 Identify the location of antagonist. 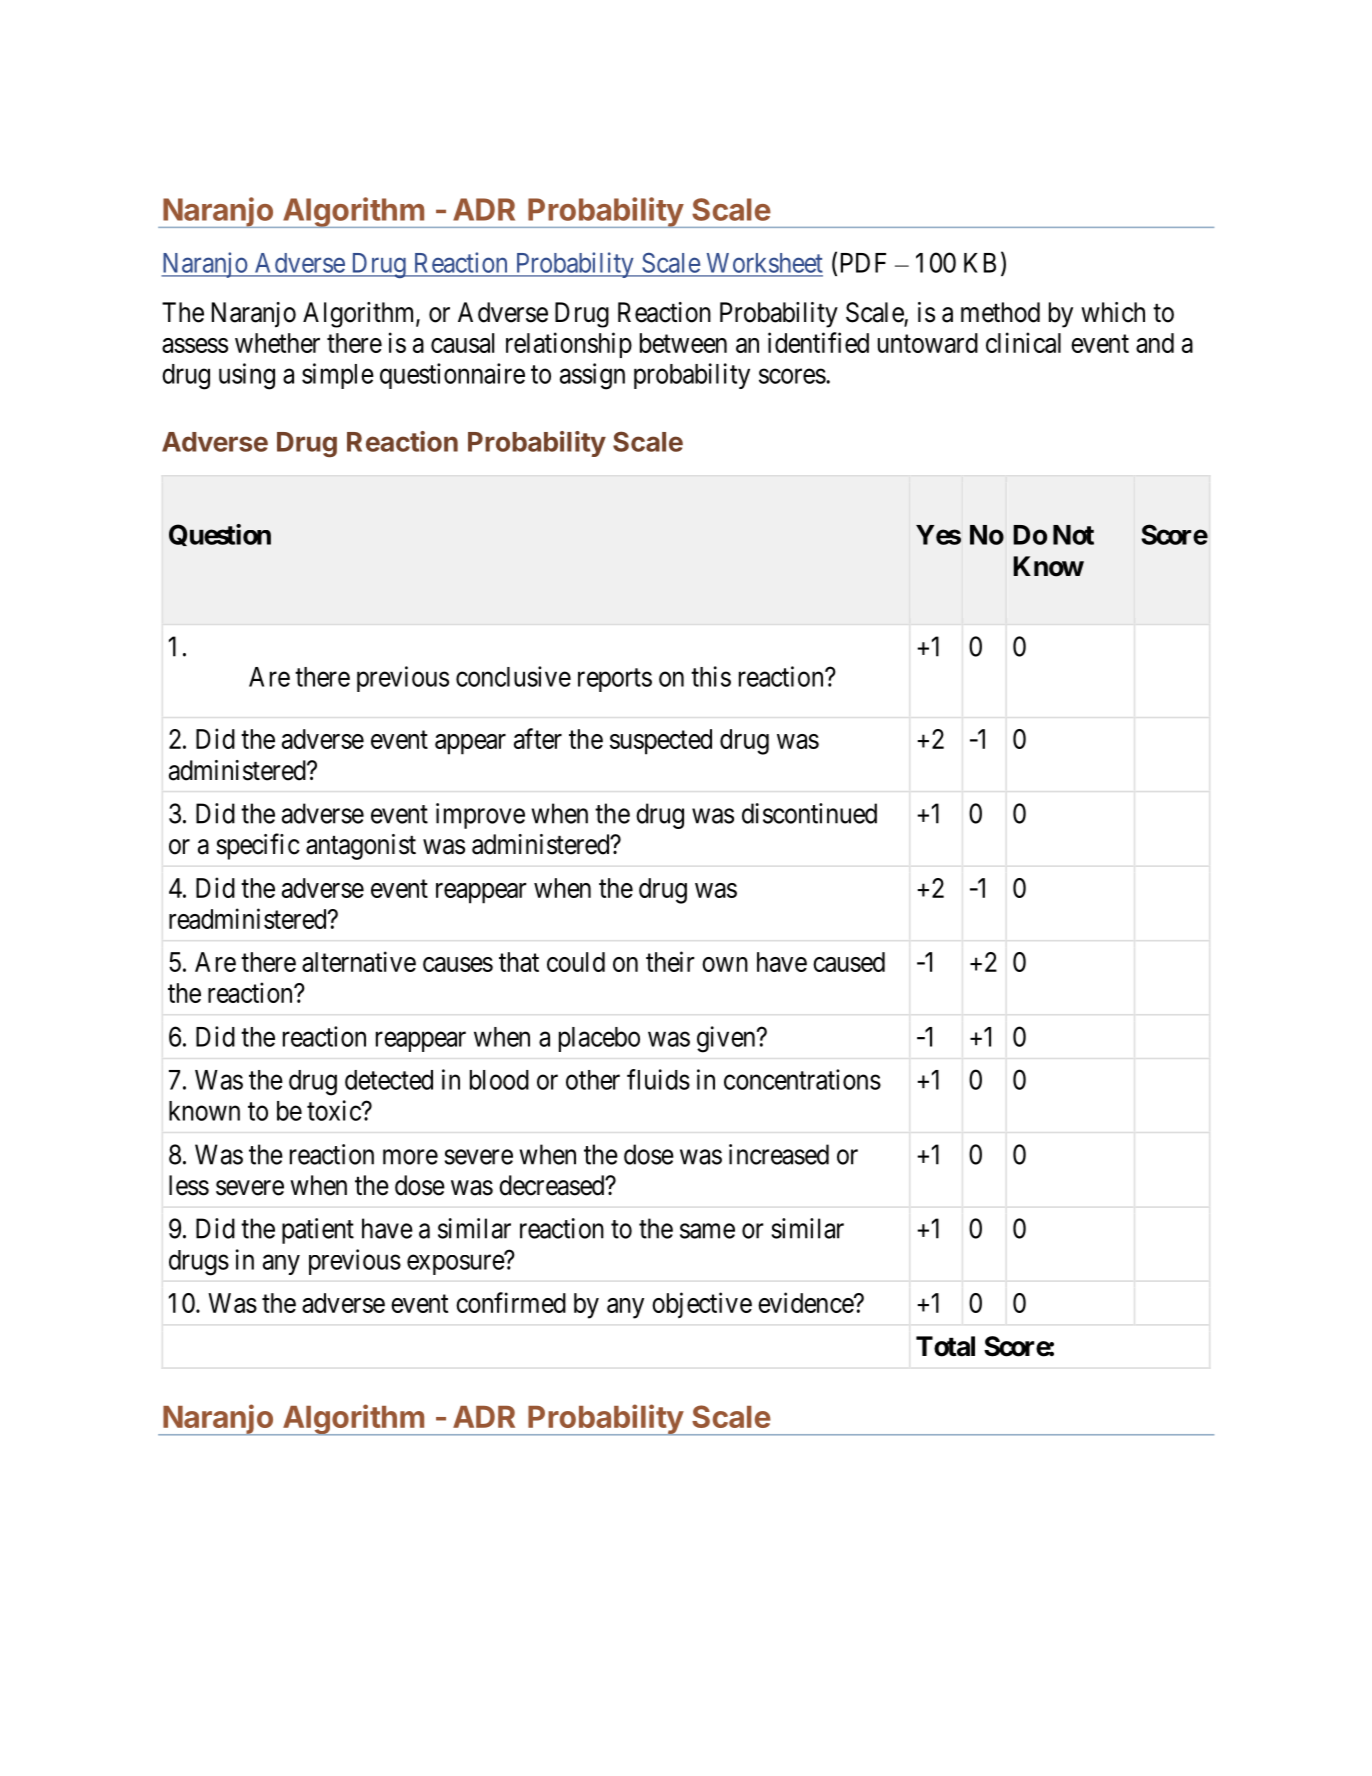
(361, 847).
